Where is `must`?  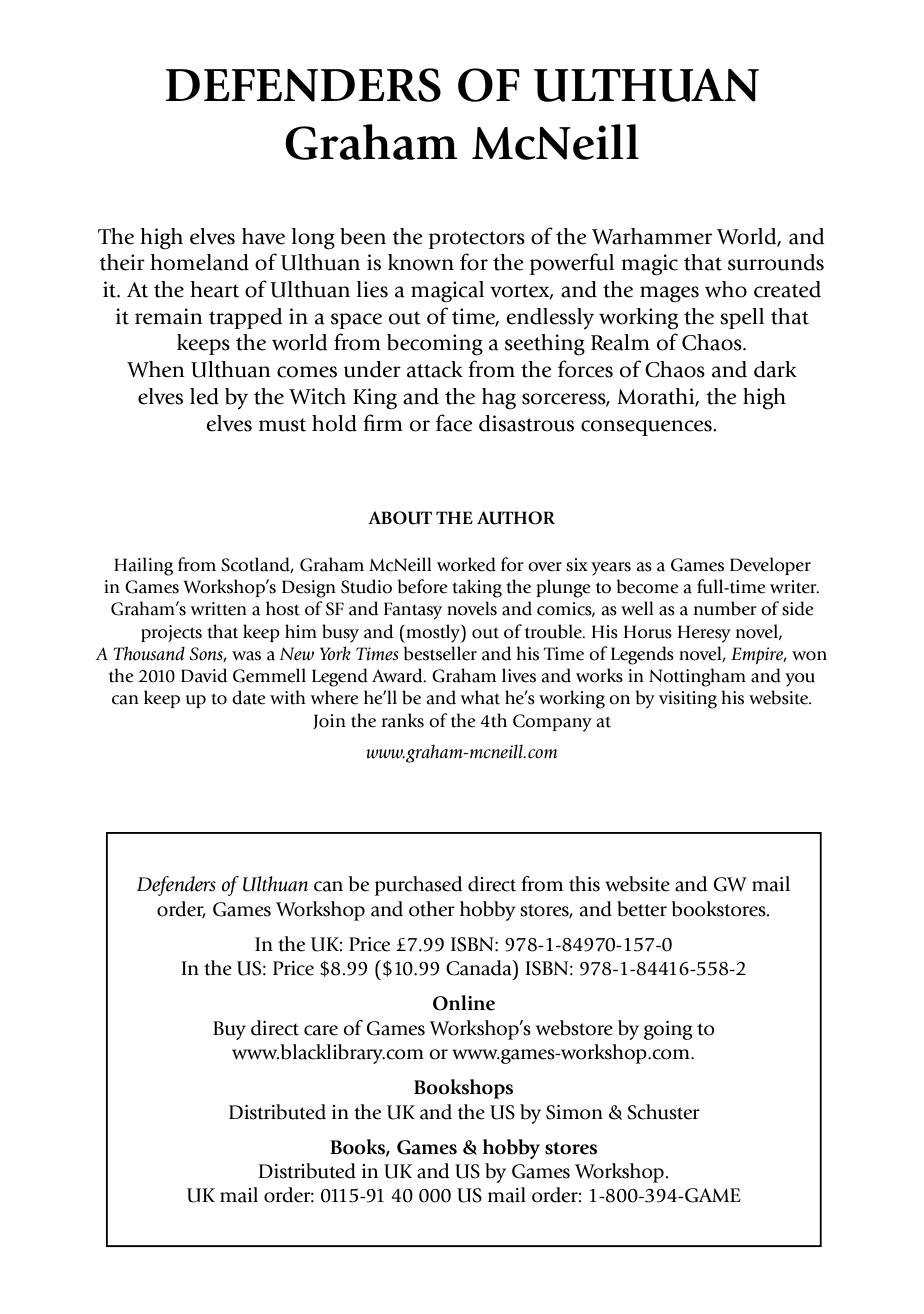
must is located at coordinates (282, 425).
